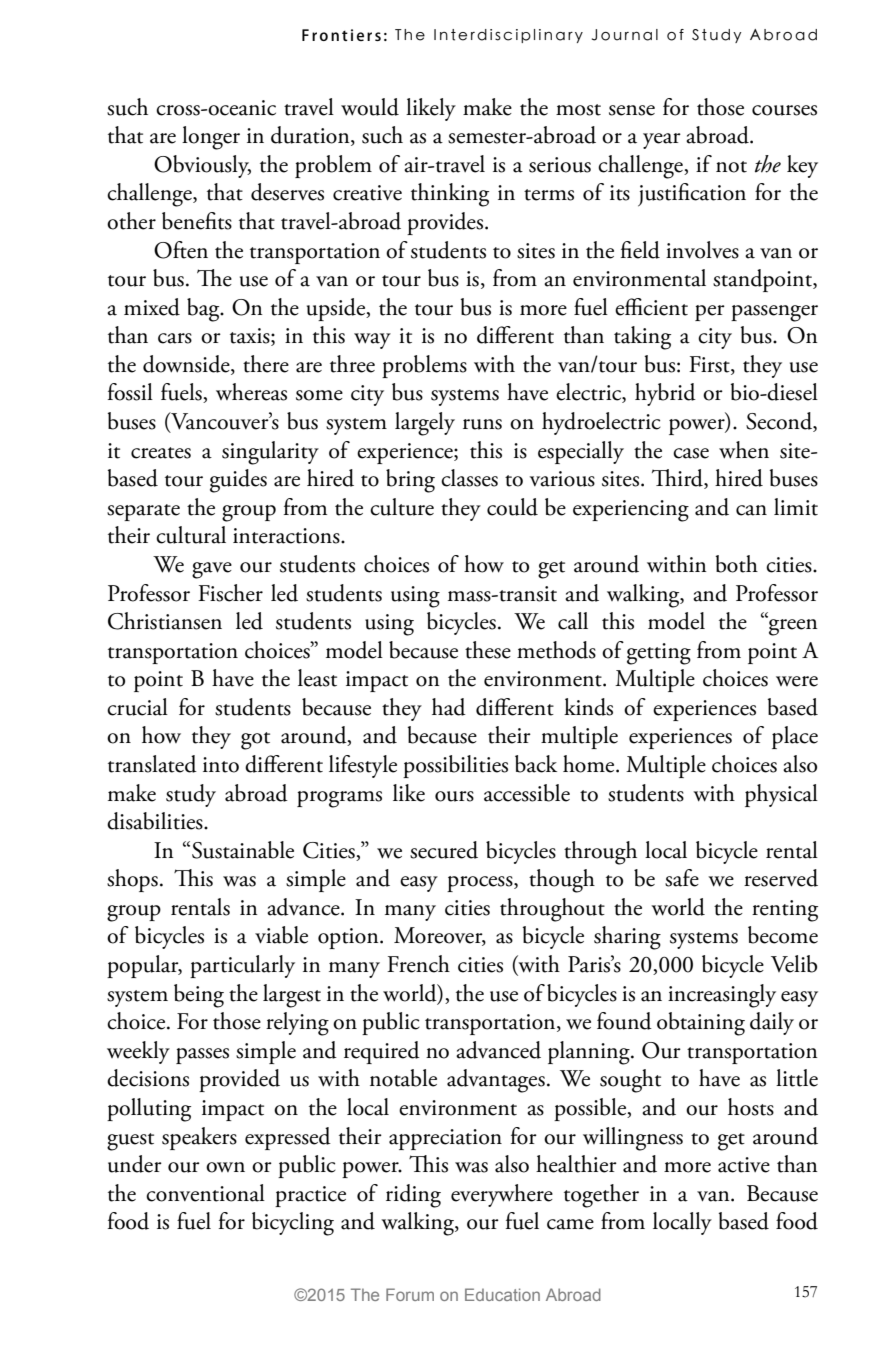  Describe the element at coordinates (165, 621) in the document. I see `Christiansen` at that location.
